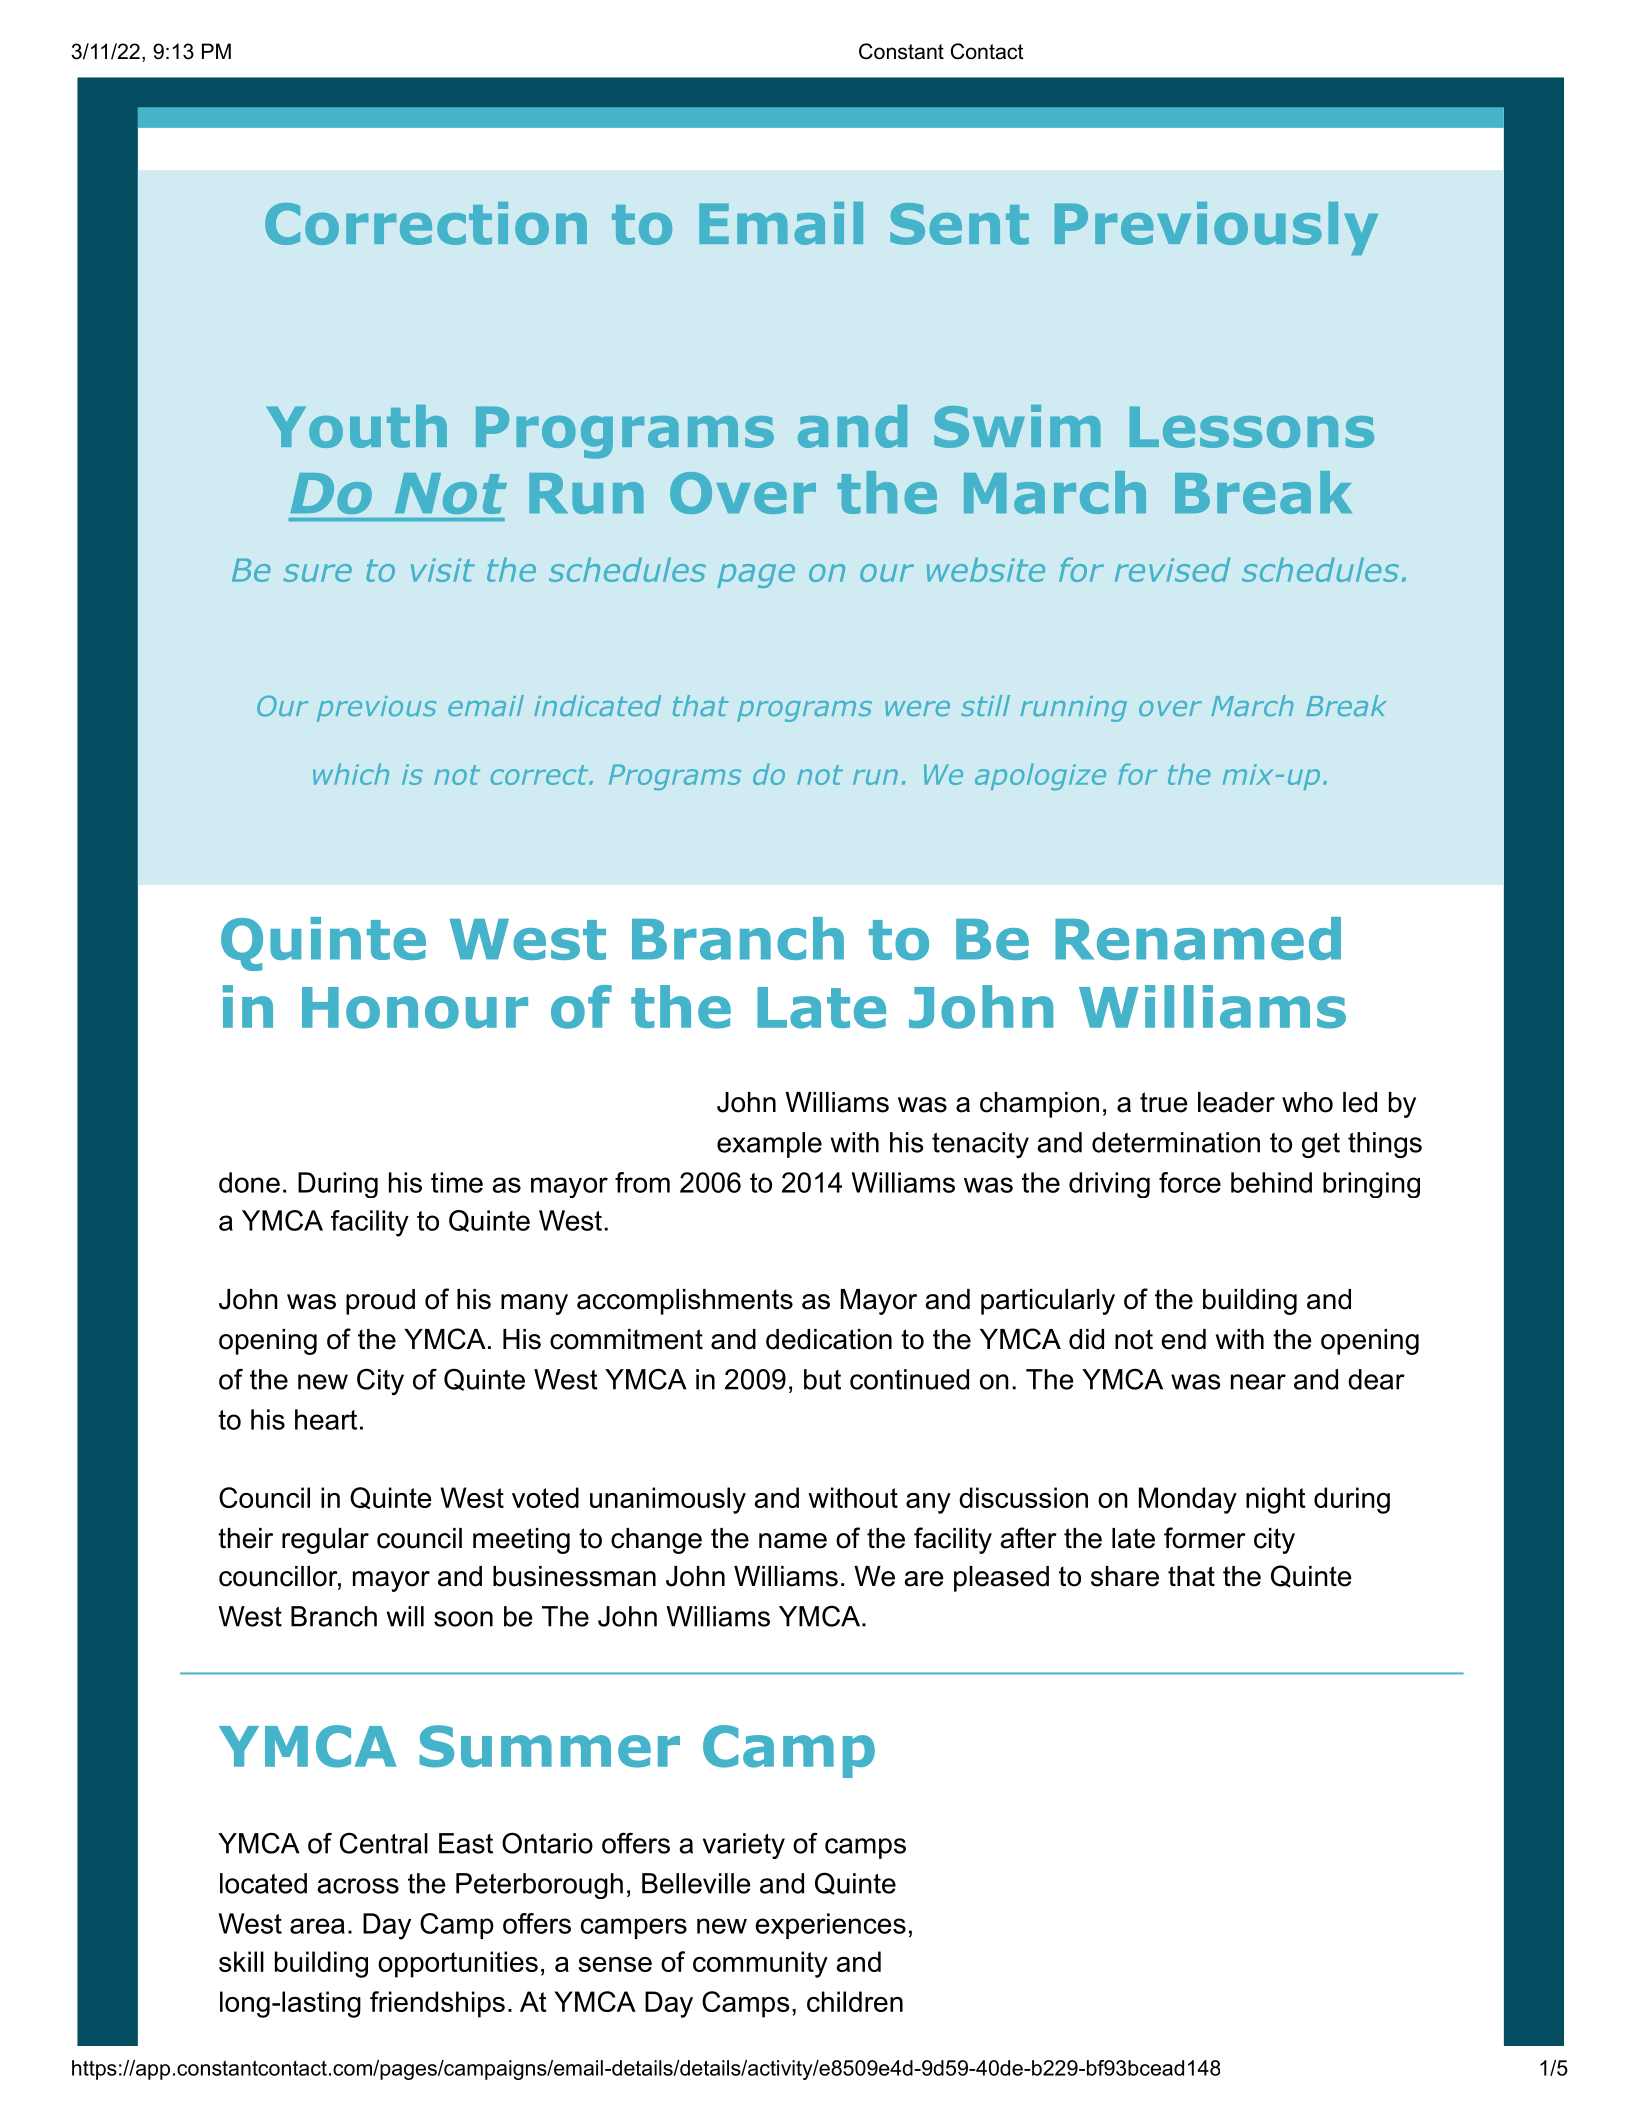 This document has height=2121, width=1639. I want to click on leader, so click(1236, 1102).
